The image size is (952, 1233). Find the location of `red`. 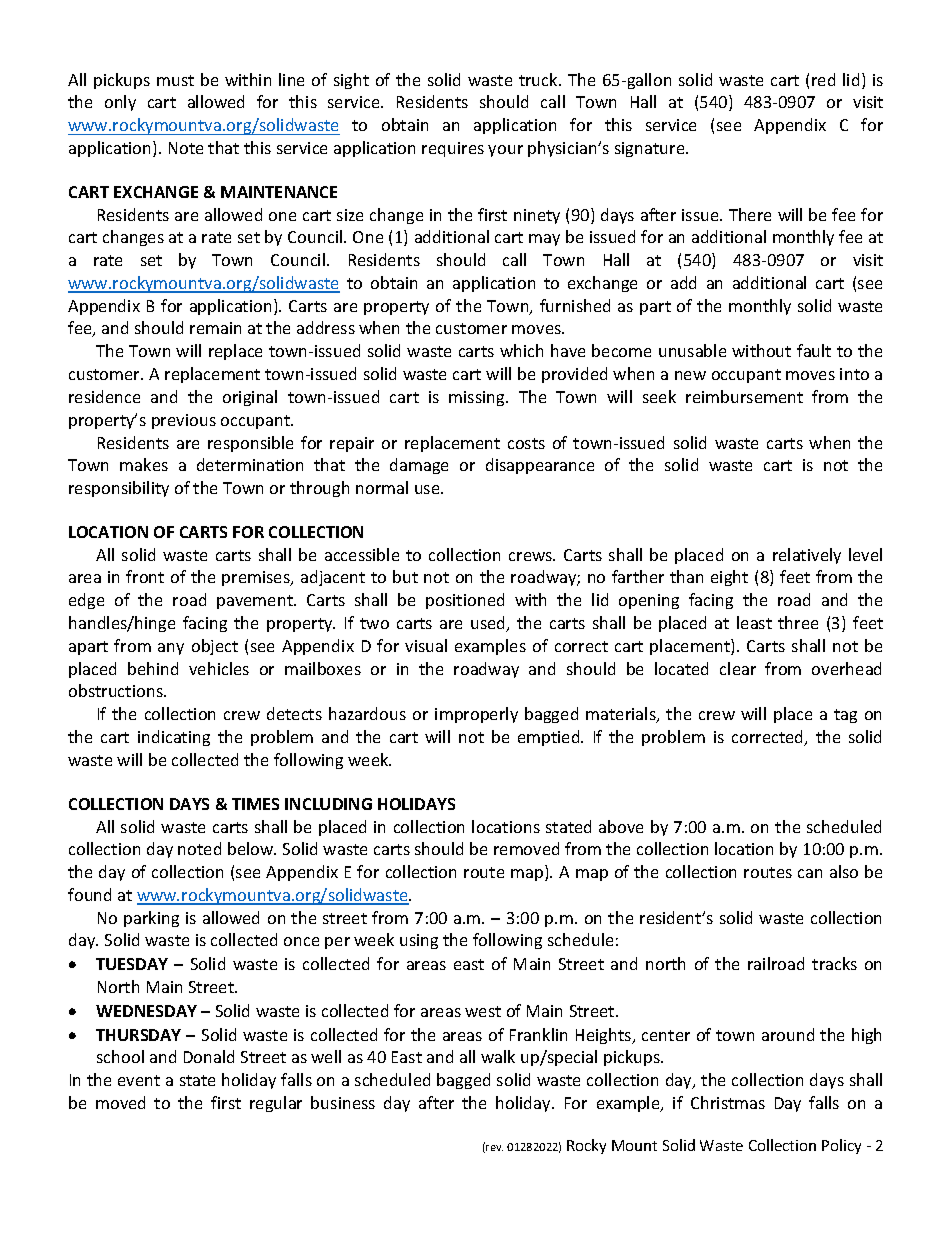

red is located at coordinates (823, 79).
